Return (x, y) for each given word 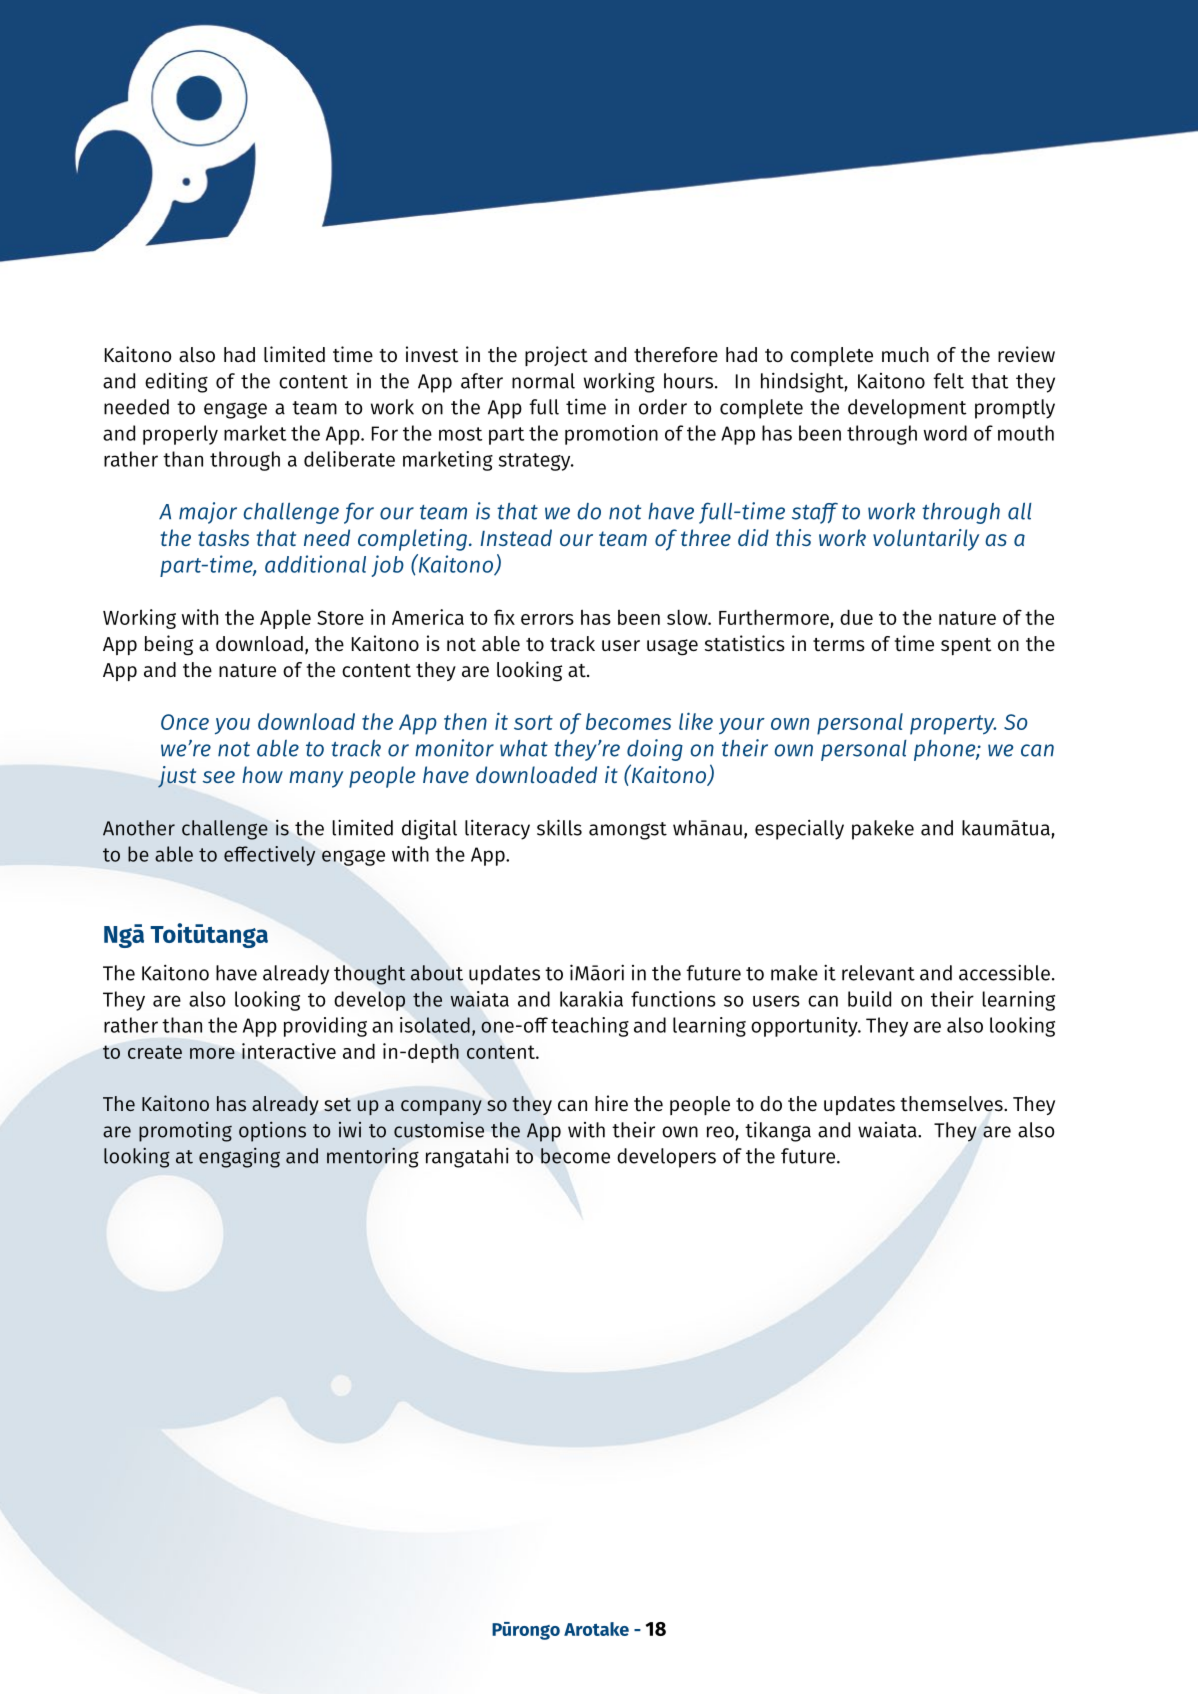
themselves (952, 1104)
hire (611, 1103)
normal (543, 381)
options (272, 1132)
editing (176, 382)
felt (948, 381)
